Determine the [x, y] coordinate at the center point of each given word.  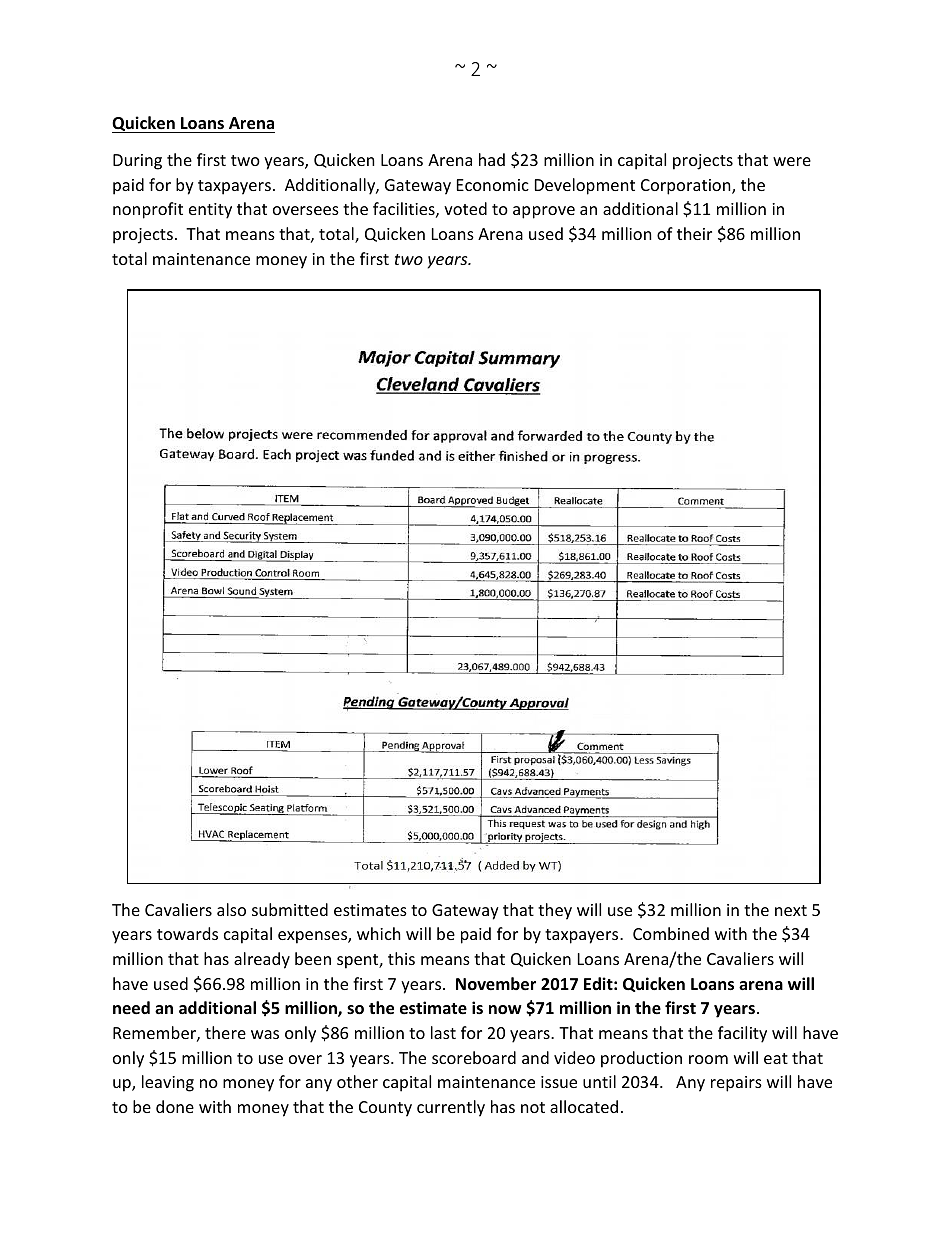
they [555, 911]
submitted [290, 909]
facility [742, 1034]
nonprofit [148, 210]
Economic [493, 185]
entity [210, 211]
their [694, 233]
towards [187, 933]
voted [465, 208]
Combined [671, 933]
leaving [168, 1083]
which [379, 933]
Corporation [687, 187]
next [791, 910]
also [231, 909]
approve [544, 212]
